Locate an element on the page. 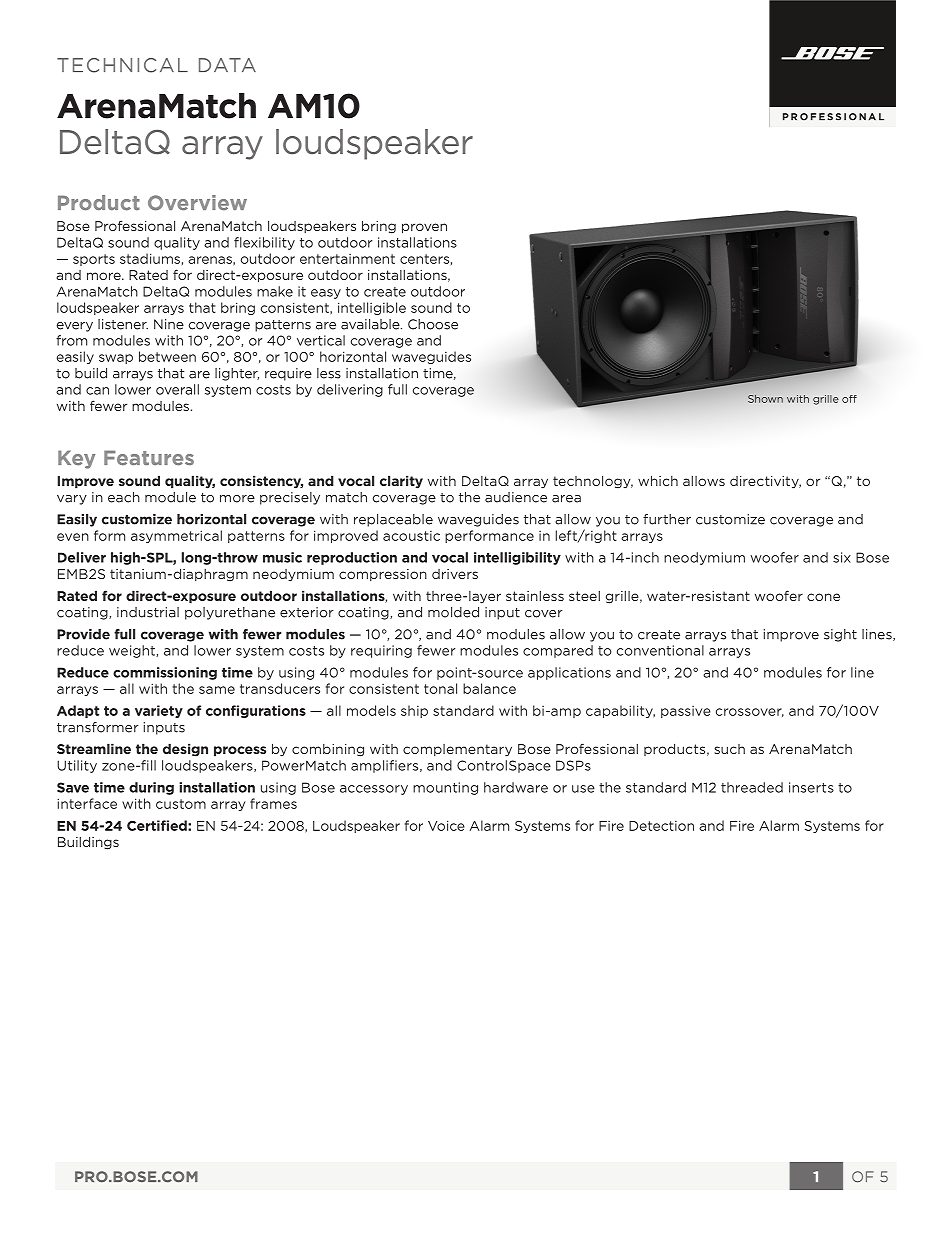 The width and height of the page is (952, 1233). Choose is located at coordinates (433, 324).
